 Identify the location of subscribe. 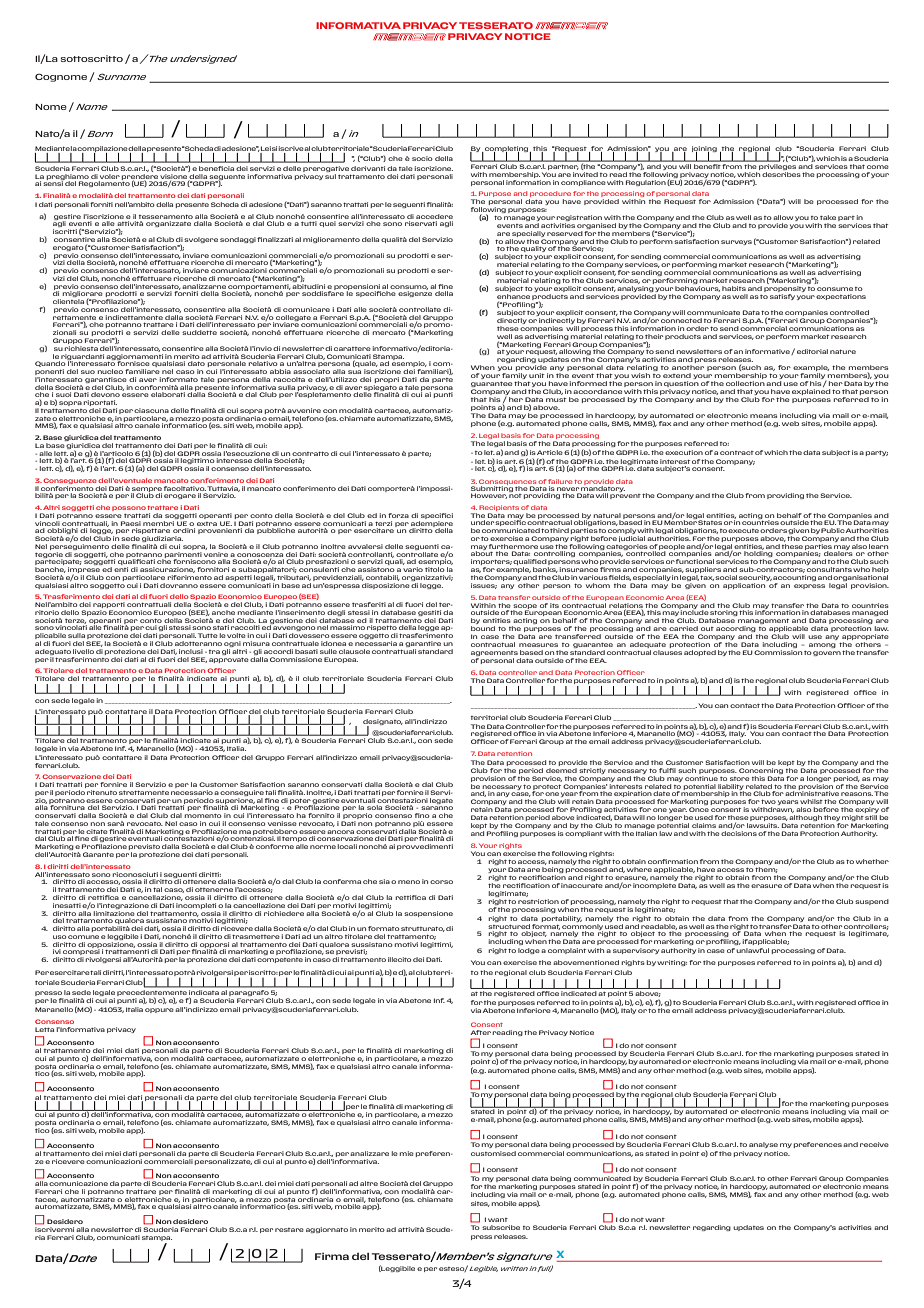
(501, 1227).
